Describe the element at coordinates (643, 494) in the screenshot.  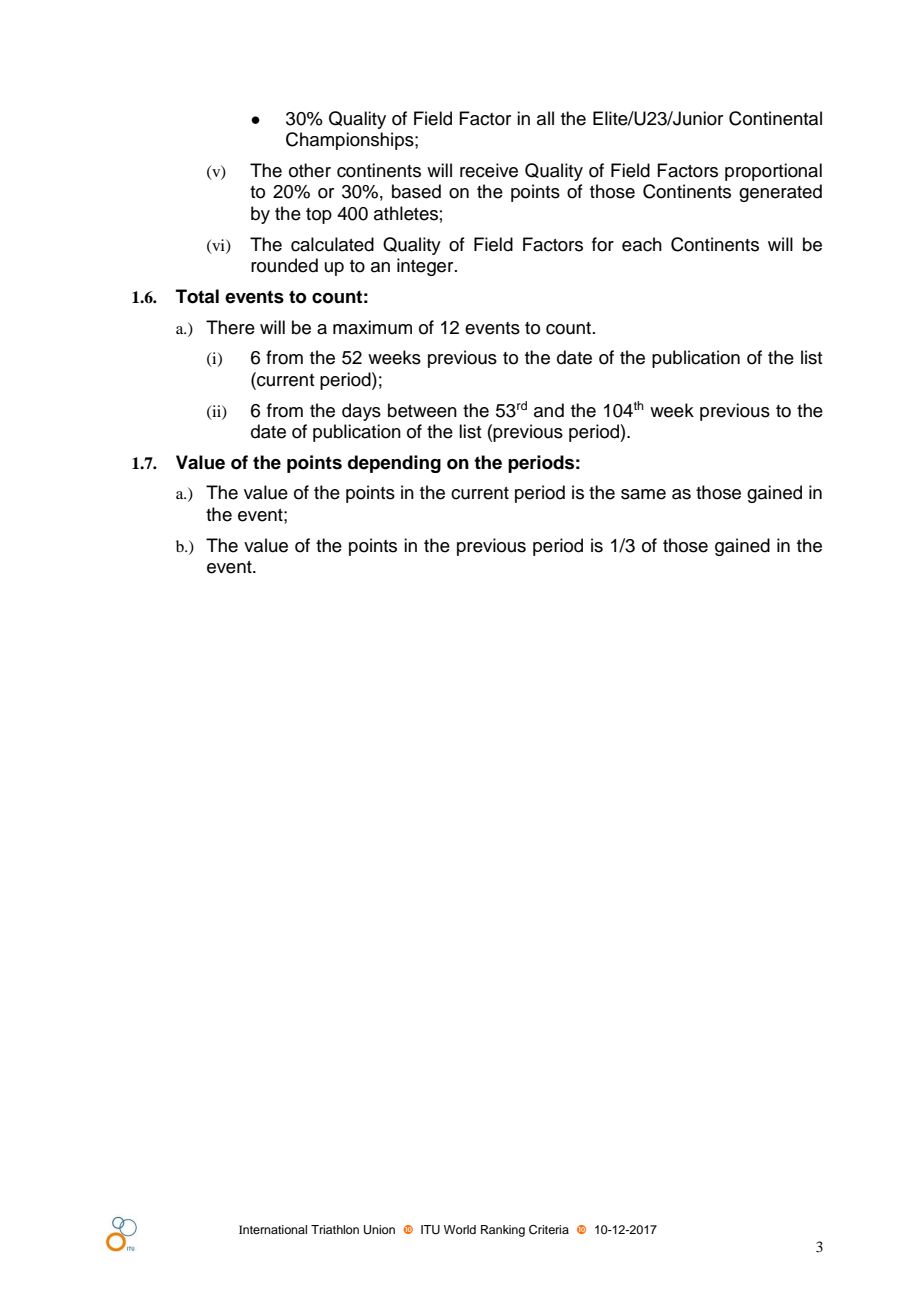
I see `same` at that location.
